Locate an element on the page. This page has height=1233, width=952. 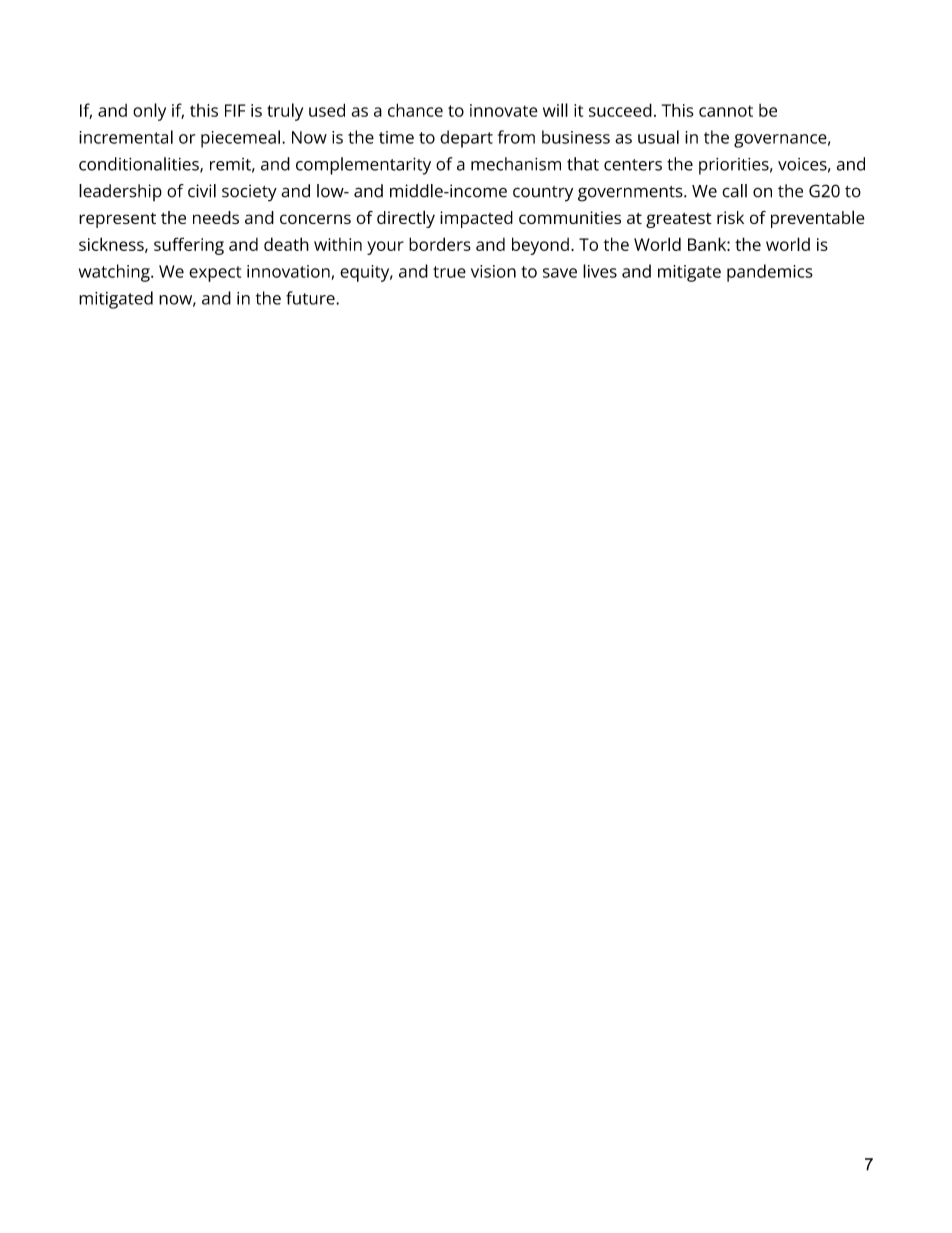
pandemics is located at coordinates (770, 273).
